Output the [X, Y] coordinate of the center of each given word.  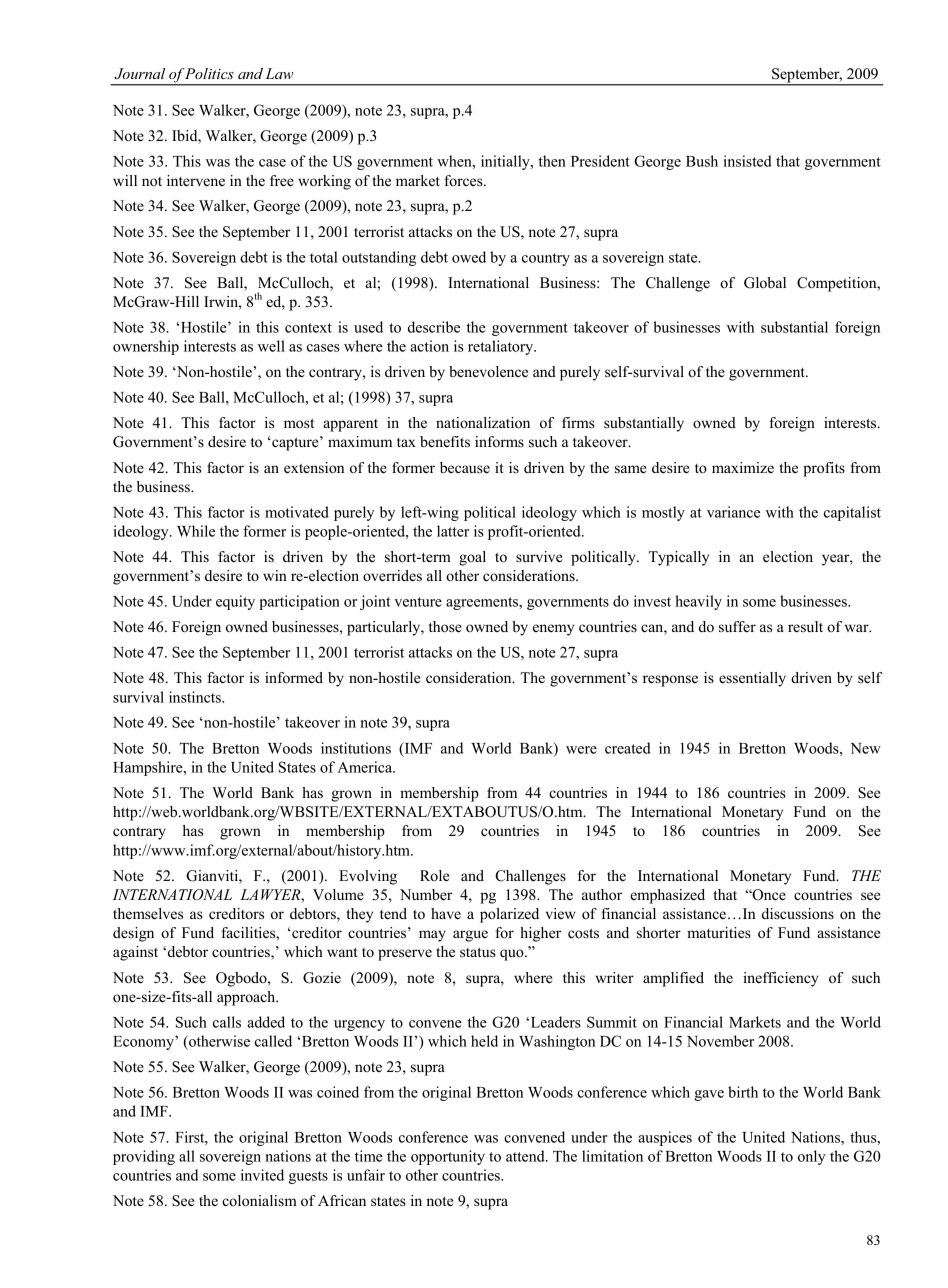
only [812, 1157]
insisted [747, 161]
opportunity [448, 1157]
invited [262, 1175]
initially [506, 162]
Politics [208, 73]
